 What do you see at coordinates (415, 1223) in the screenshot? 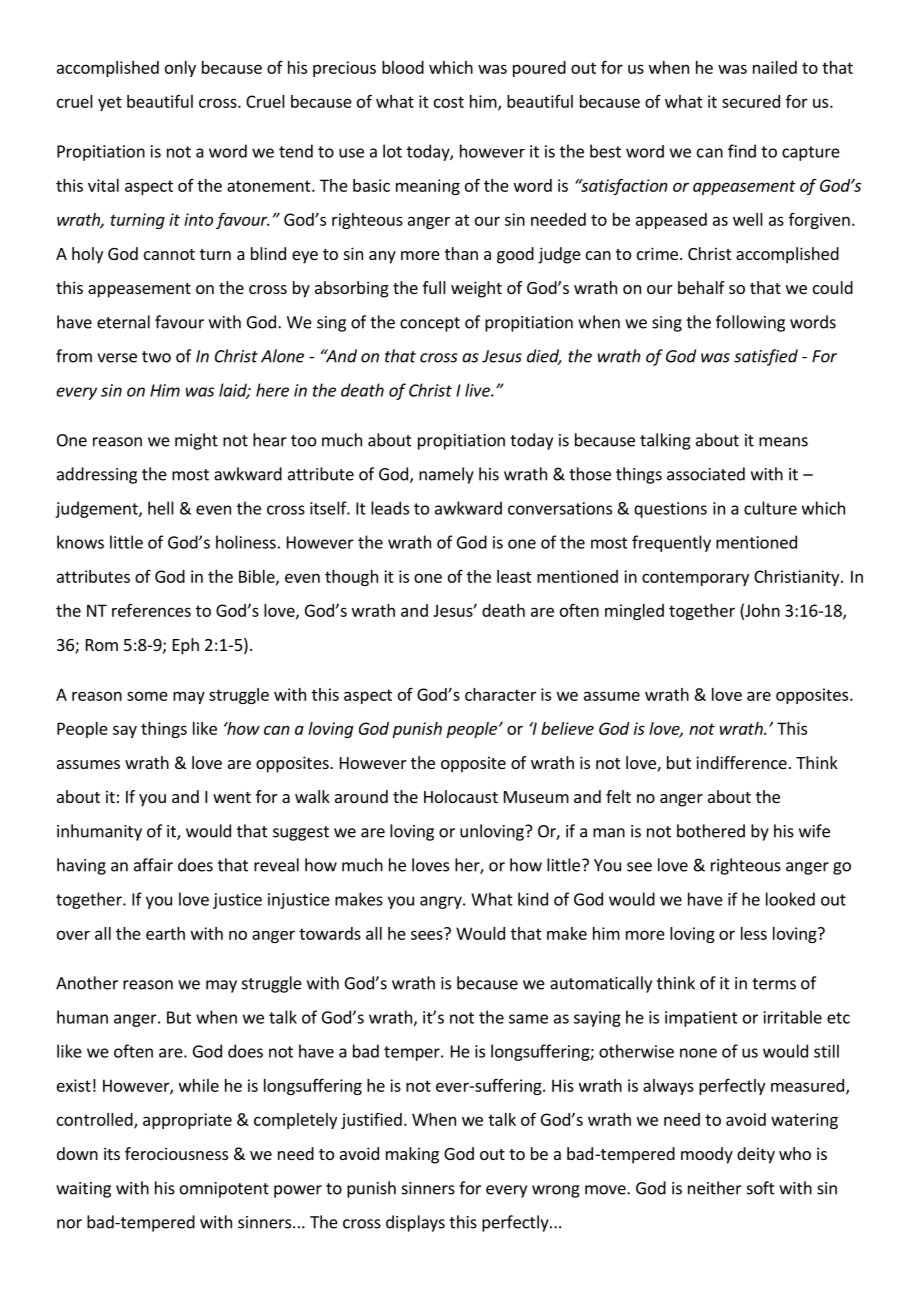
I see `displays` at bounding box center [415, 1223].
